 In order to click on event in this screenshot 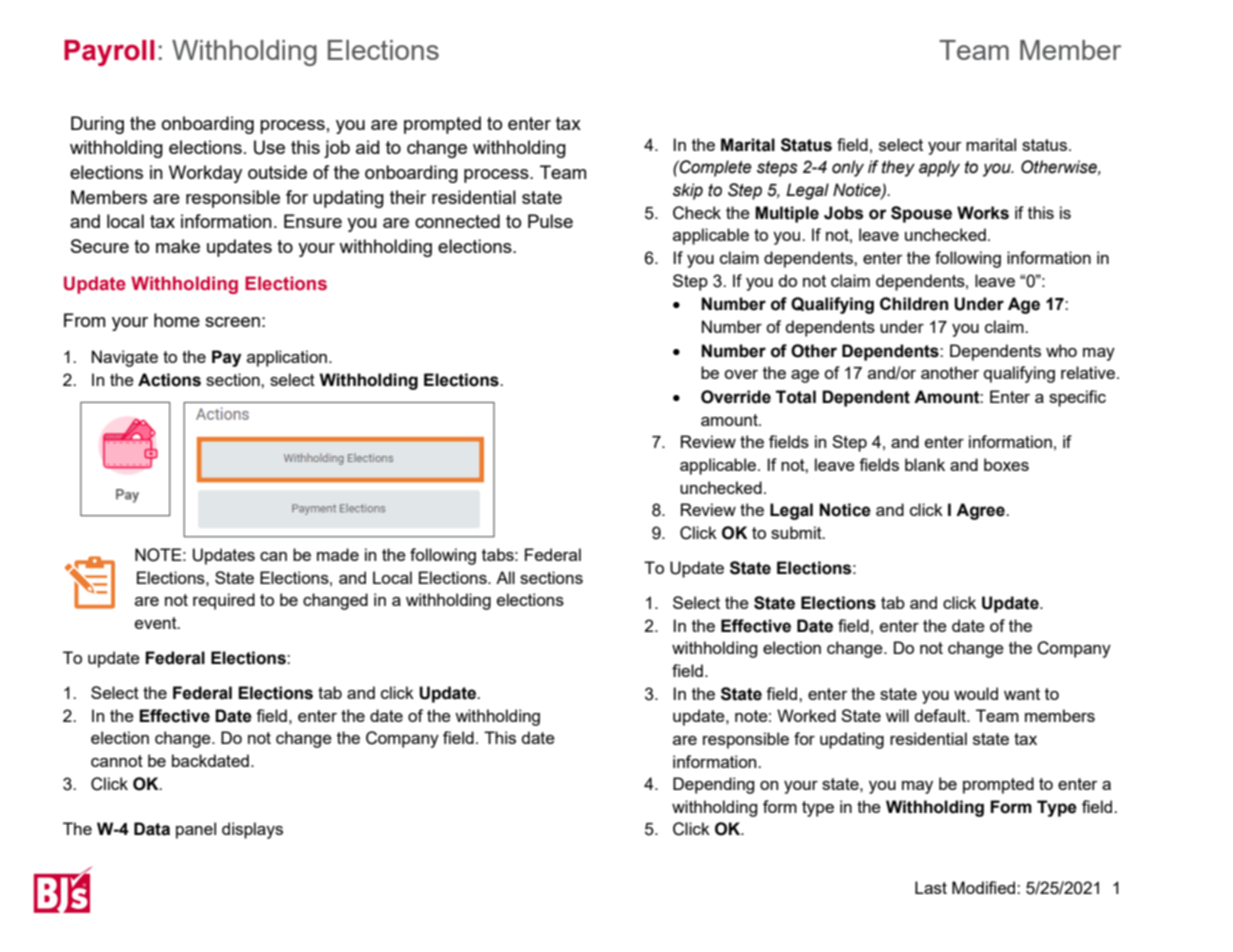, I will do `click(157, 623)`.
